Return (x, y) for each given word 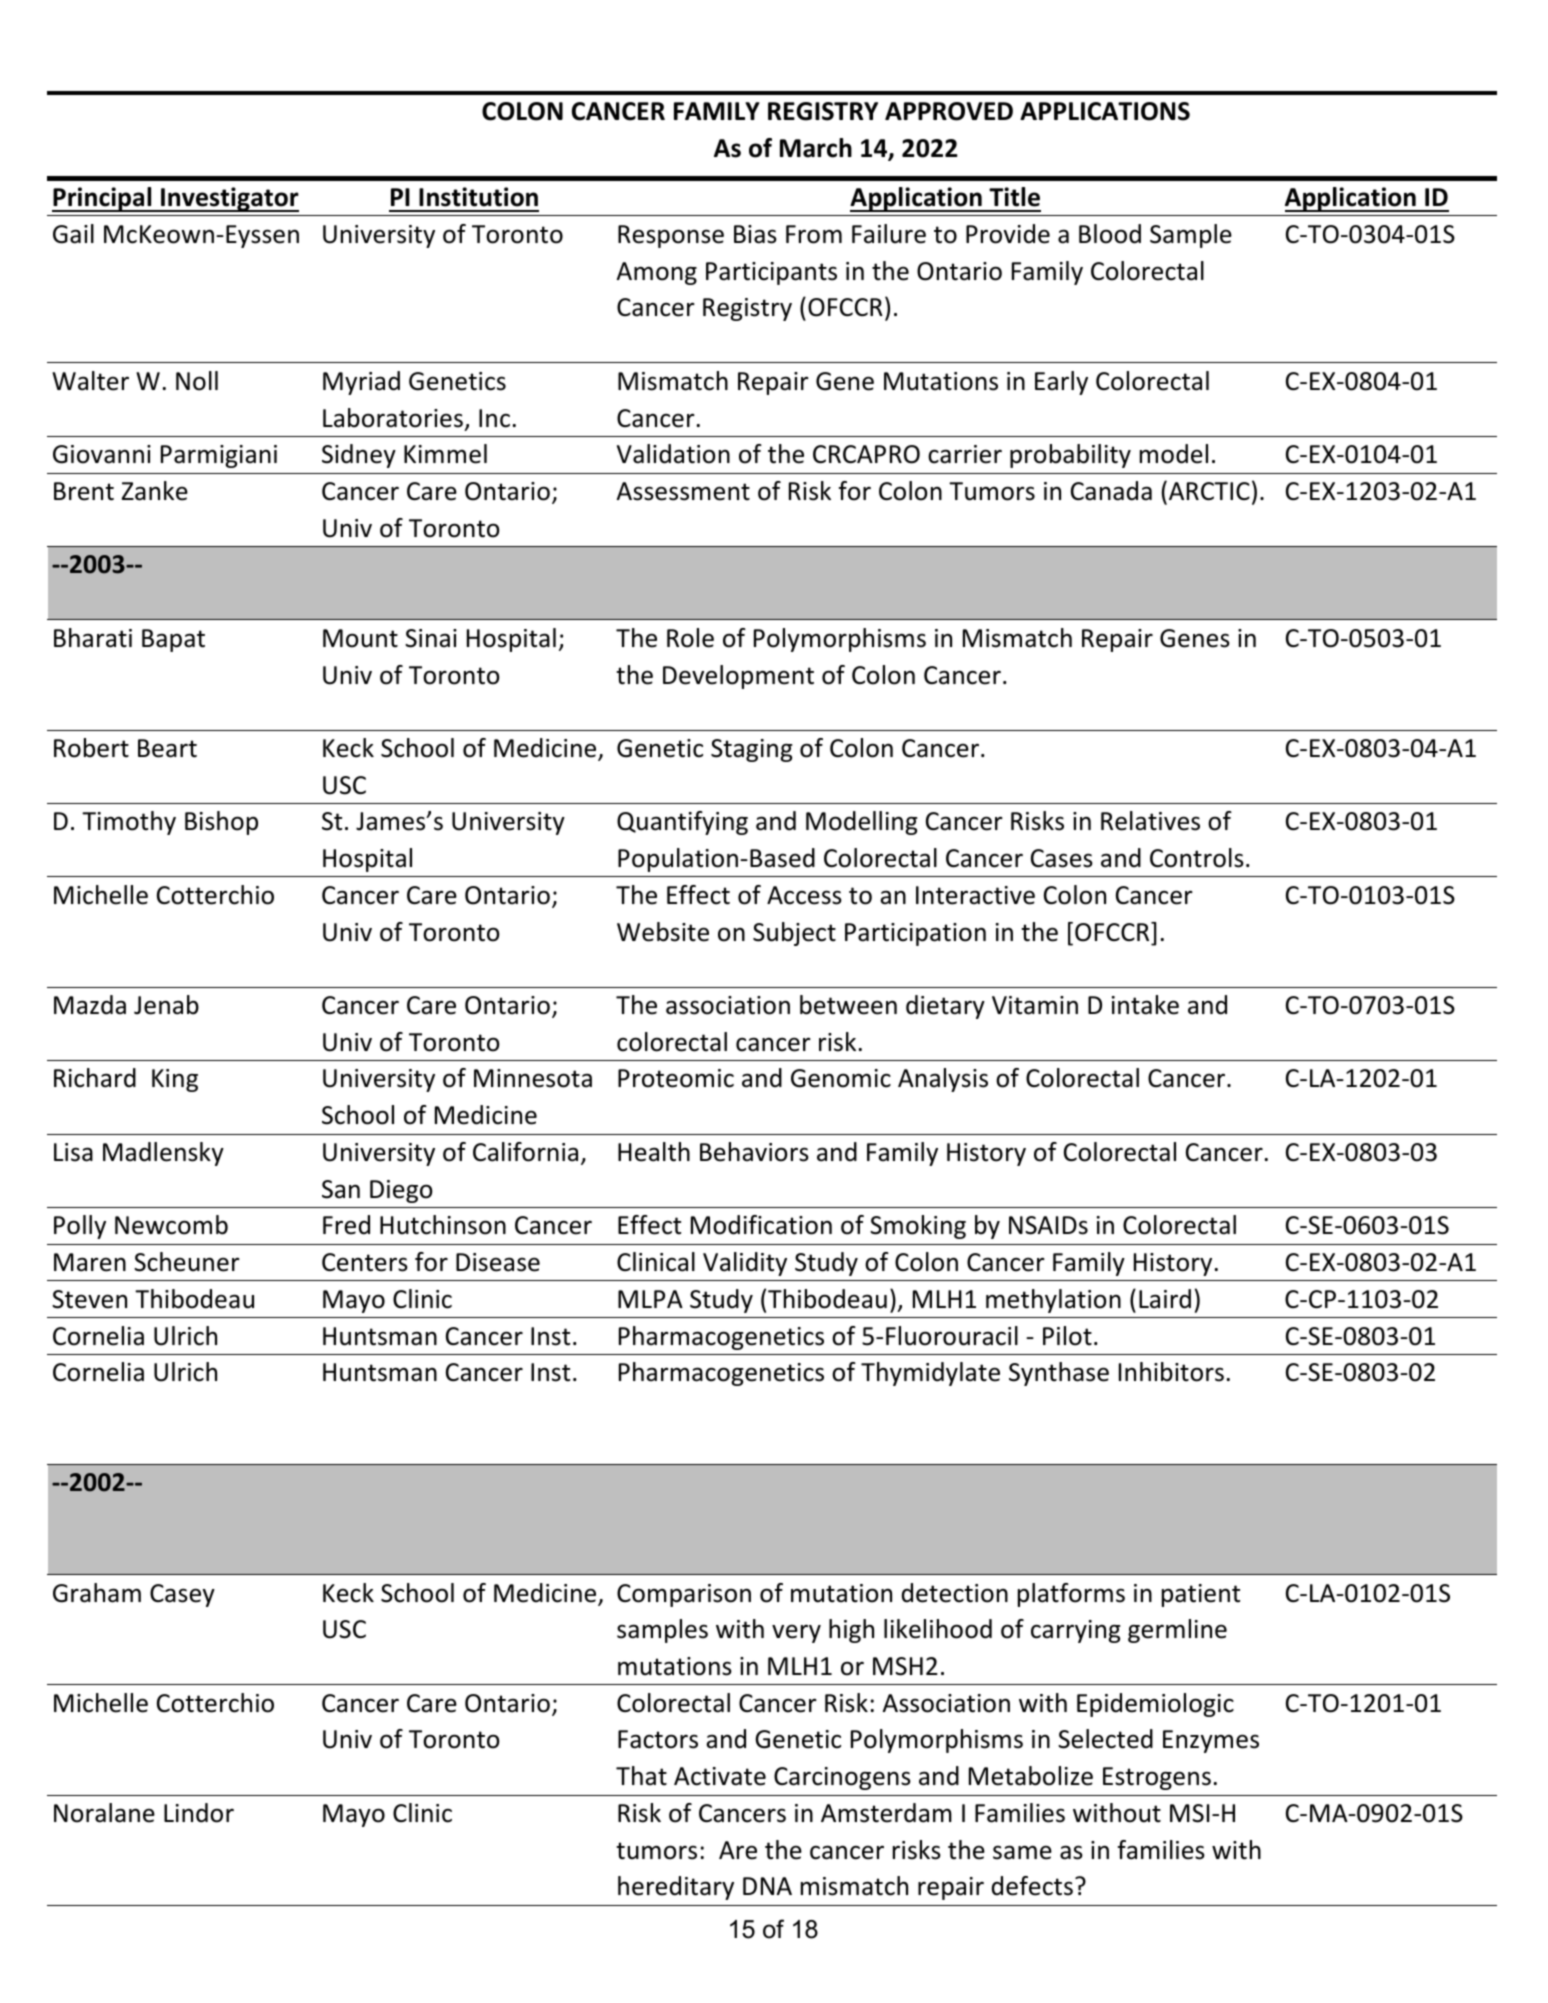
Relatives (1150, 821)
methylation (1053, 1301)
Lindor (199, 1813)
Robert (91, 748)
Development (738, 677)
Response (671, 236)
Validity (745, 1264)
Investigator (229, 199)
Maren (90, 1262)
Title (1014, 197)
